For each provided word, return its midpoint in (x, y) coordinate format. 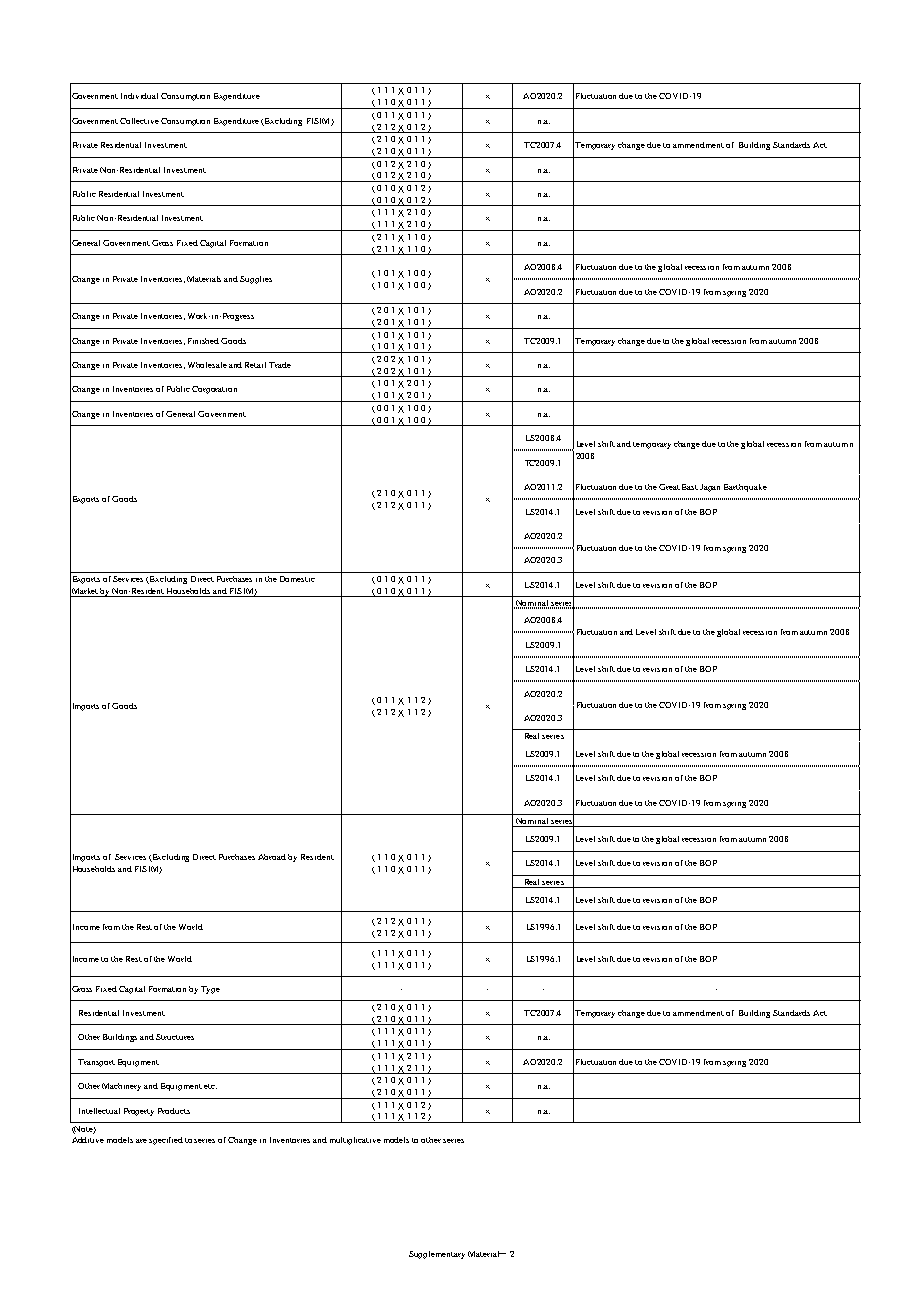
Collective (139, 121)
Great (669, 487)
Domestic (297, 579)
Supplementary (437, 1255)
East (690, 487)
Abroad (272, 857)
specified (166, 1141)
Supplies (256, 280)
